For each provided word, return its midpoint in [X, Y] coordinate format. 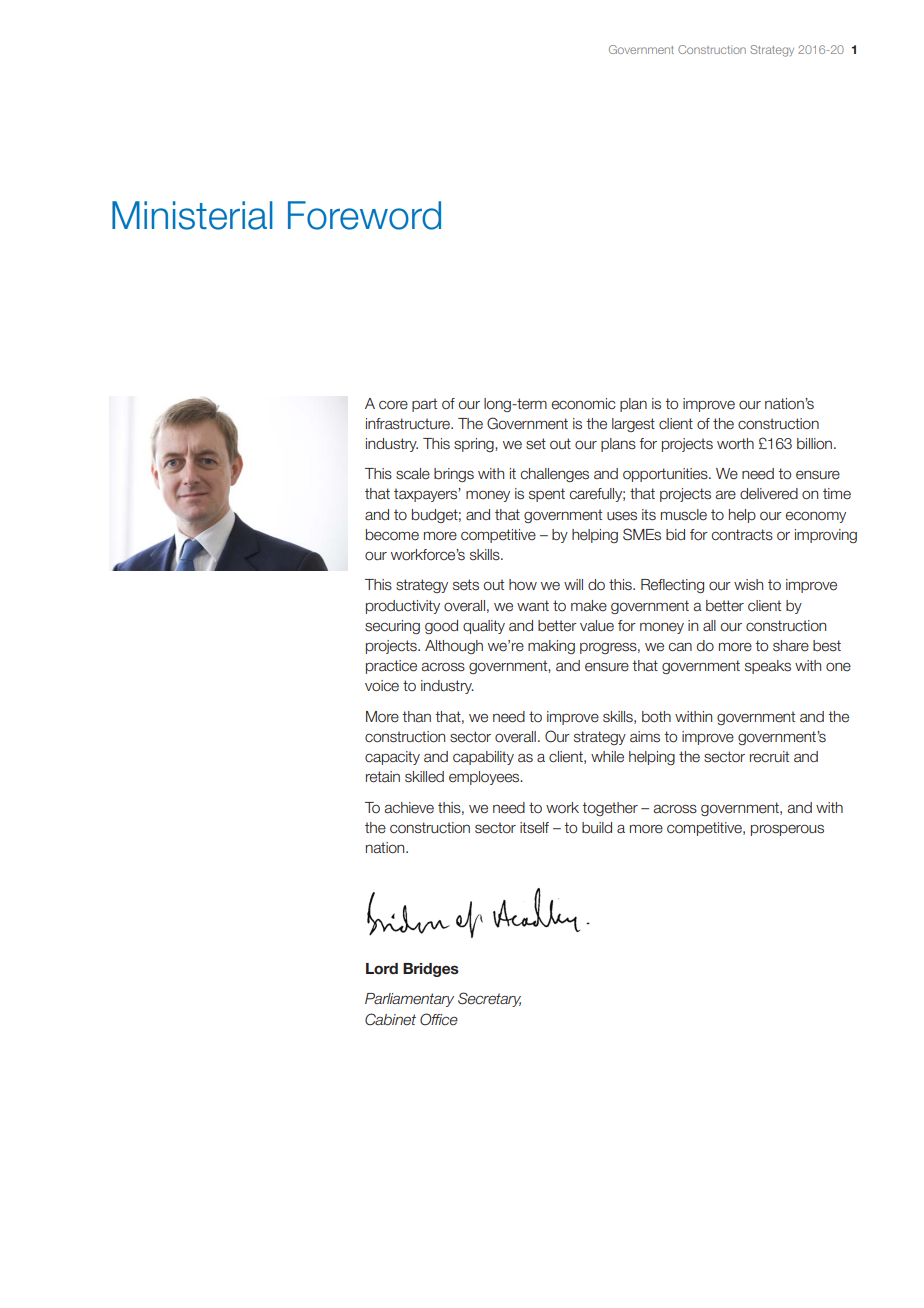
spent [547, 495]
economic [584, 404]
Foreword [364, 215]
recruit [769, 757]
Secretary [489, 999]
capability [483, 758]
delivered [769, 494]
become [392, 535]
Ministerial [192, 215]
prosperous [787, 830]
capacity [392, 758]
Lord [382, 968]
